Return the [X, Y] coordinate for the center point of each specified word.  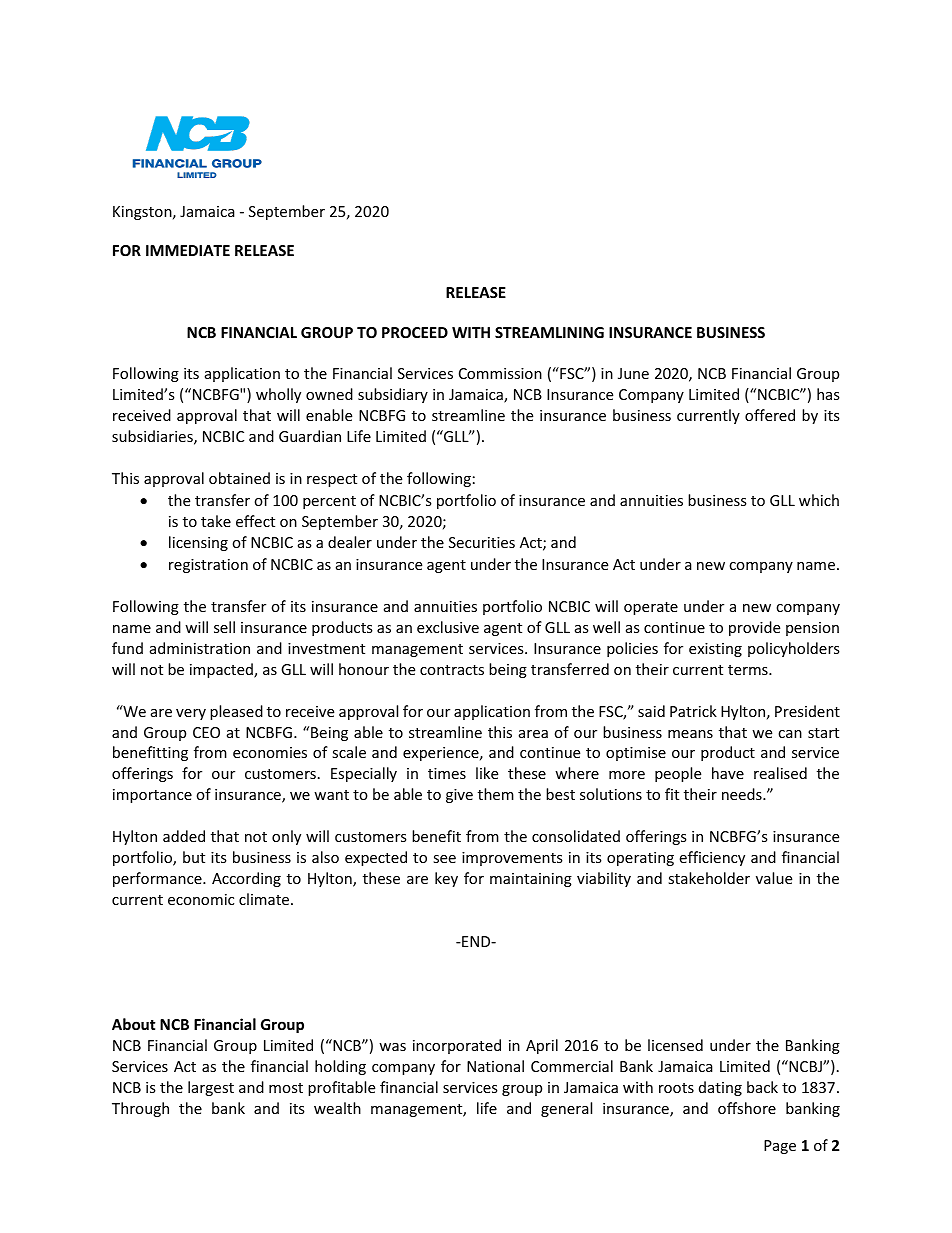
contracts [452, 670]
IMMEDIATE [188, 250]
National [495, 1066]
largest [211, 1088]
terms [749, 670]
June [633, 373]
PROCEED [415, 332]
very [191, 714]
